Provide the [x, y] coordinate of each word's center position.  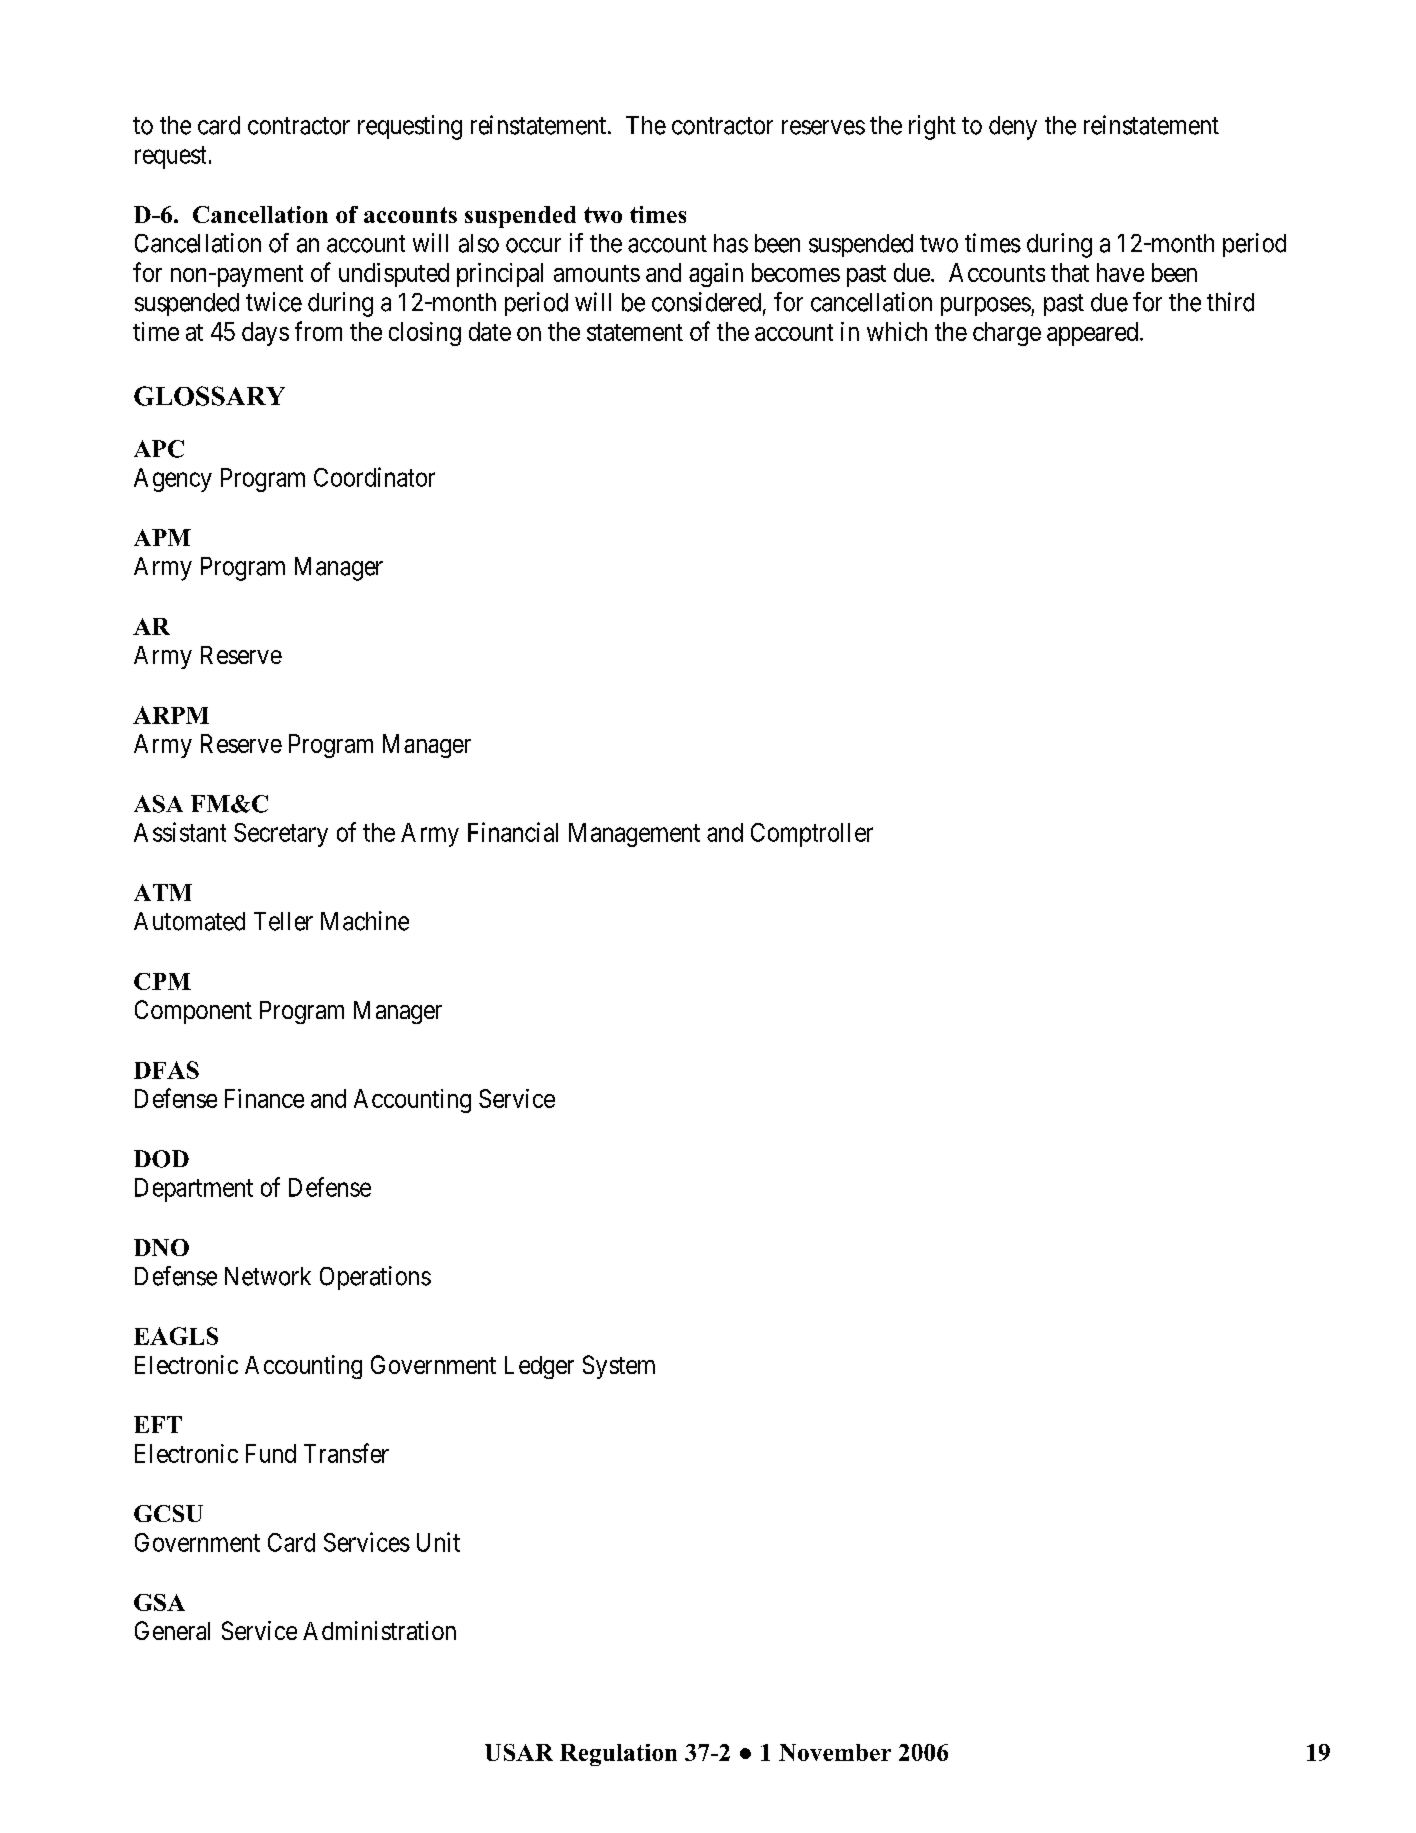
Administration [379, 1630]
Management [634, 835]
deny [1013, 128]
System [619, 1367]
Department [194, 1190]
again [716, 275]
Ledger [539, 1367]
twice [274, 302]
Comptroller [812, 835]
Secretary [281, 835]
